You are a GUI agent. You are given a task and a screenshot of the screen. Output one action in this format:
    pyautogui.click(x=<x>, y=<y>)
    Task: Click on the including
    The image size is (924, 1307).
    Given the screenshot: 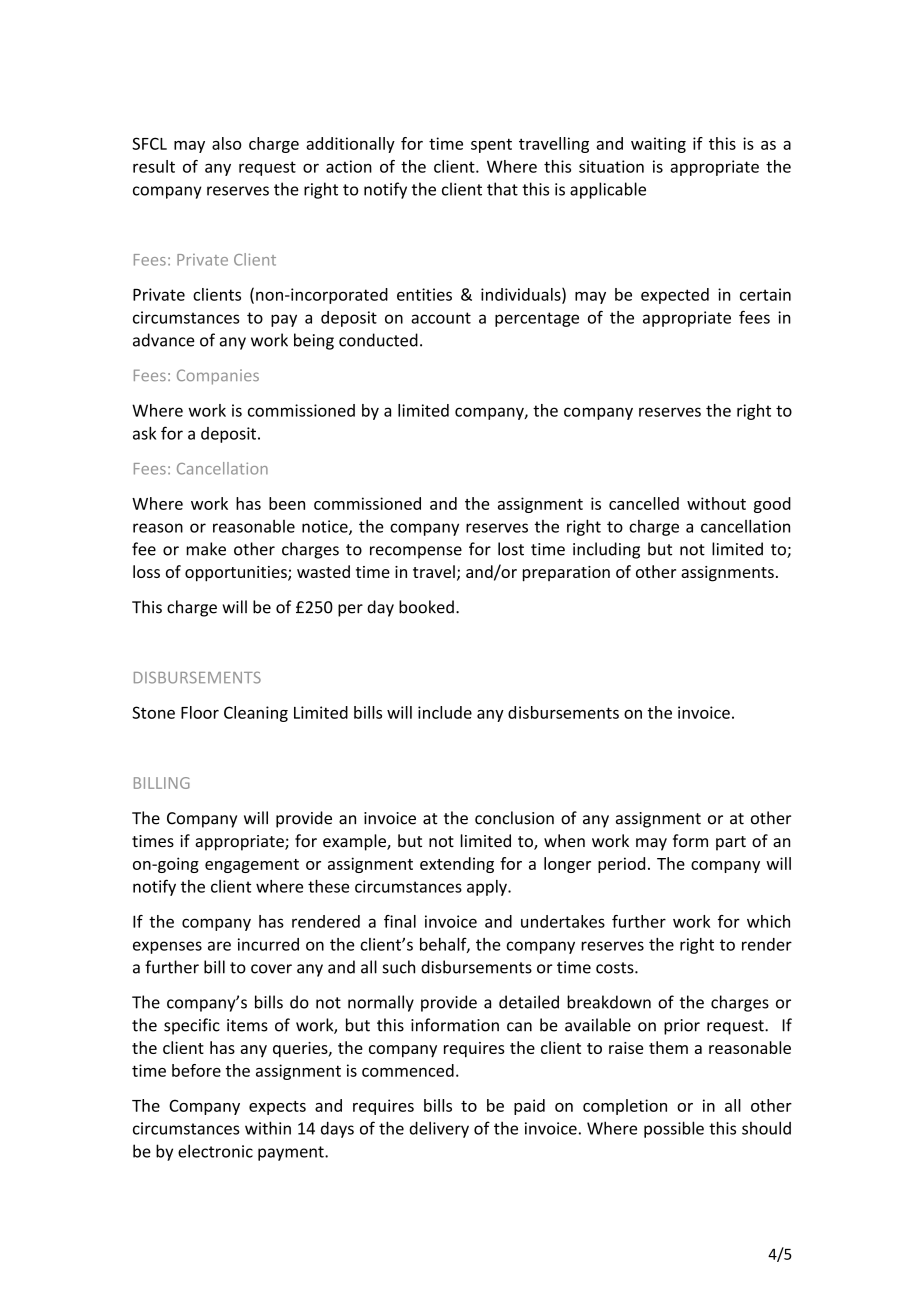 What is the action you would take?
    pyautogui.click(x=606, y=550)
